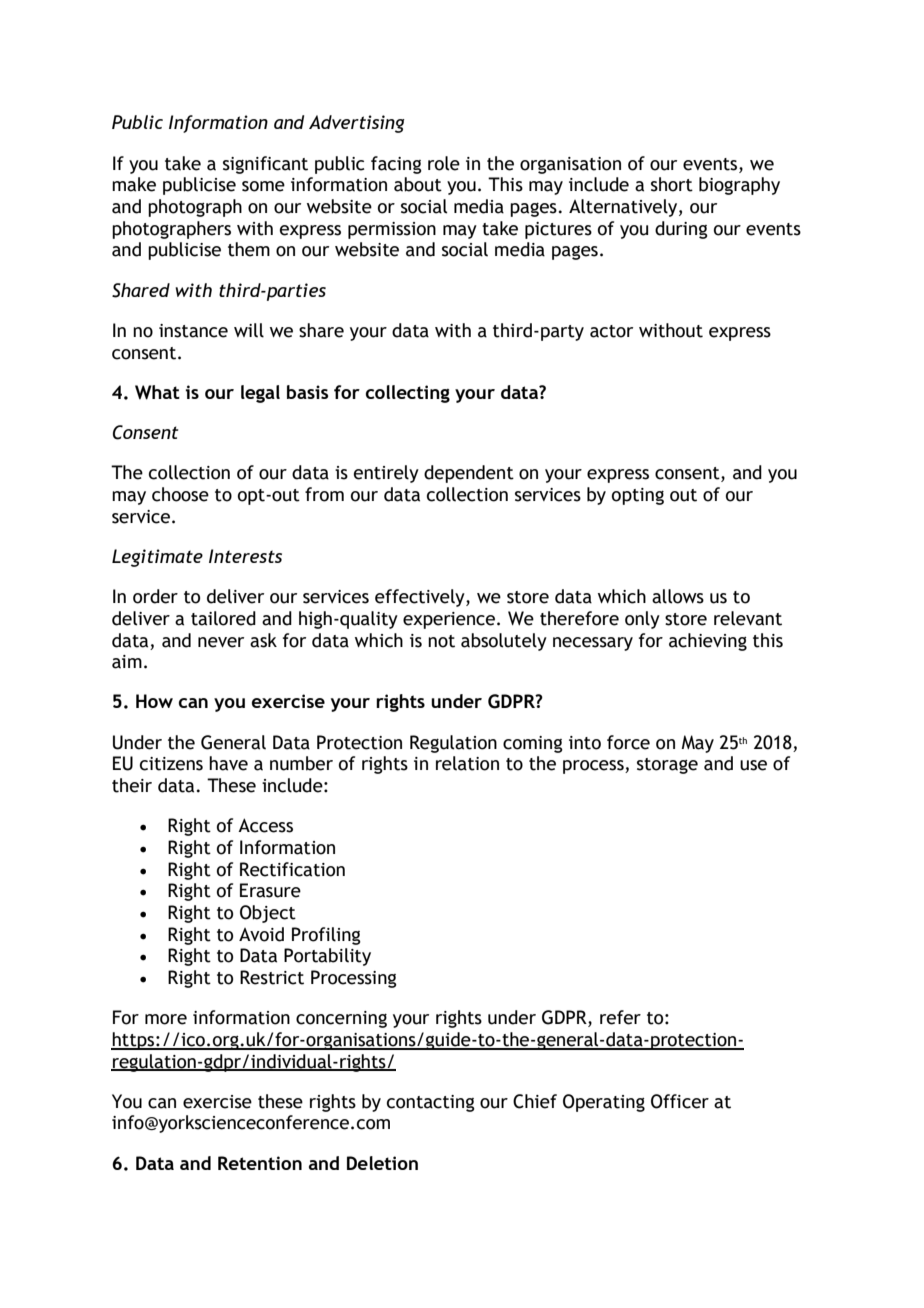 The height and width of the document is (1308, 924). I want to click on actor, so click(611, 331).
